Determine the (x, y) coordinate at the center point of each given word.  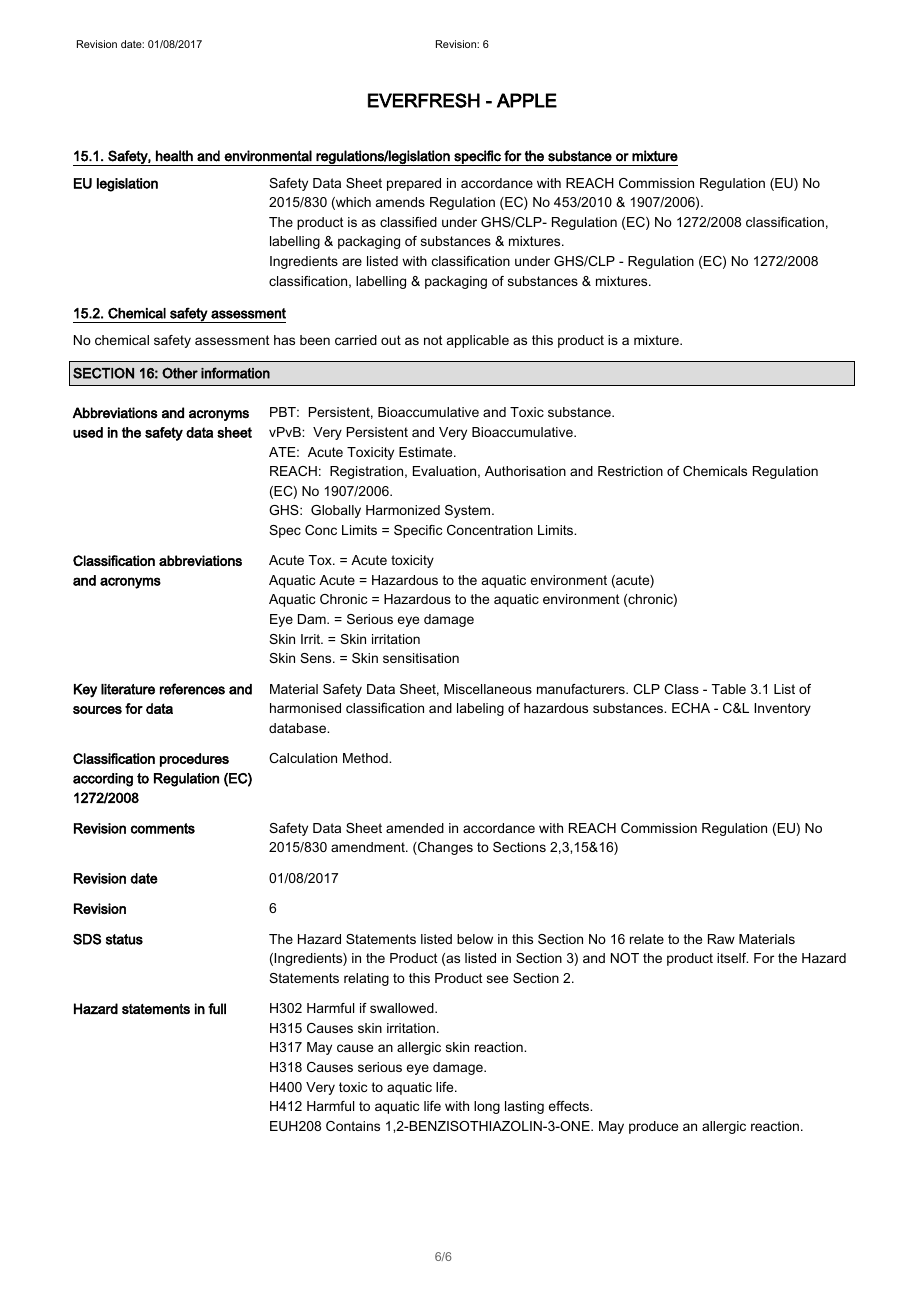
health (174, 156)
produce (653, 1127)
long (487, 1107)
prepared (414, 184)
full (217, 1008)
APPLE (527, 100)
